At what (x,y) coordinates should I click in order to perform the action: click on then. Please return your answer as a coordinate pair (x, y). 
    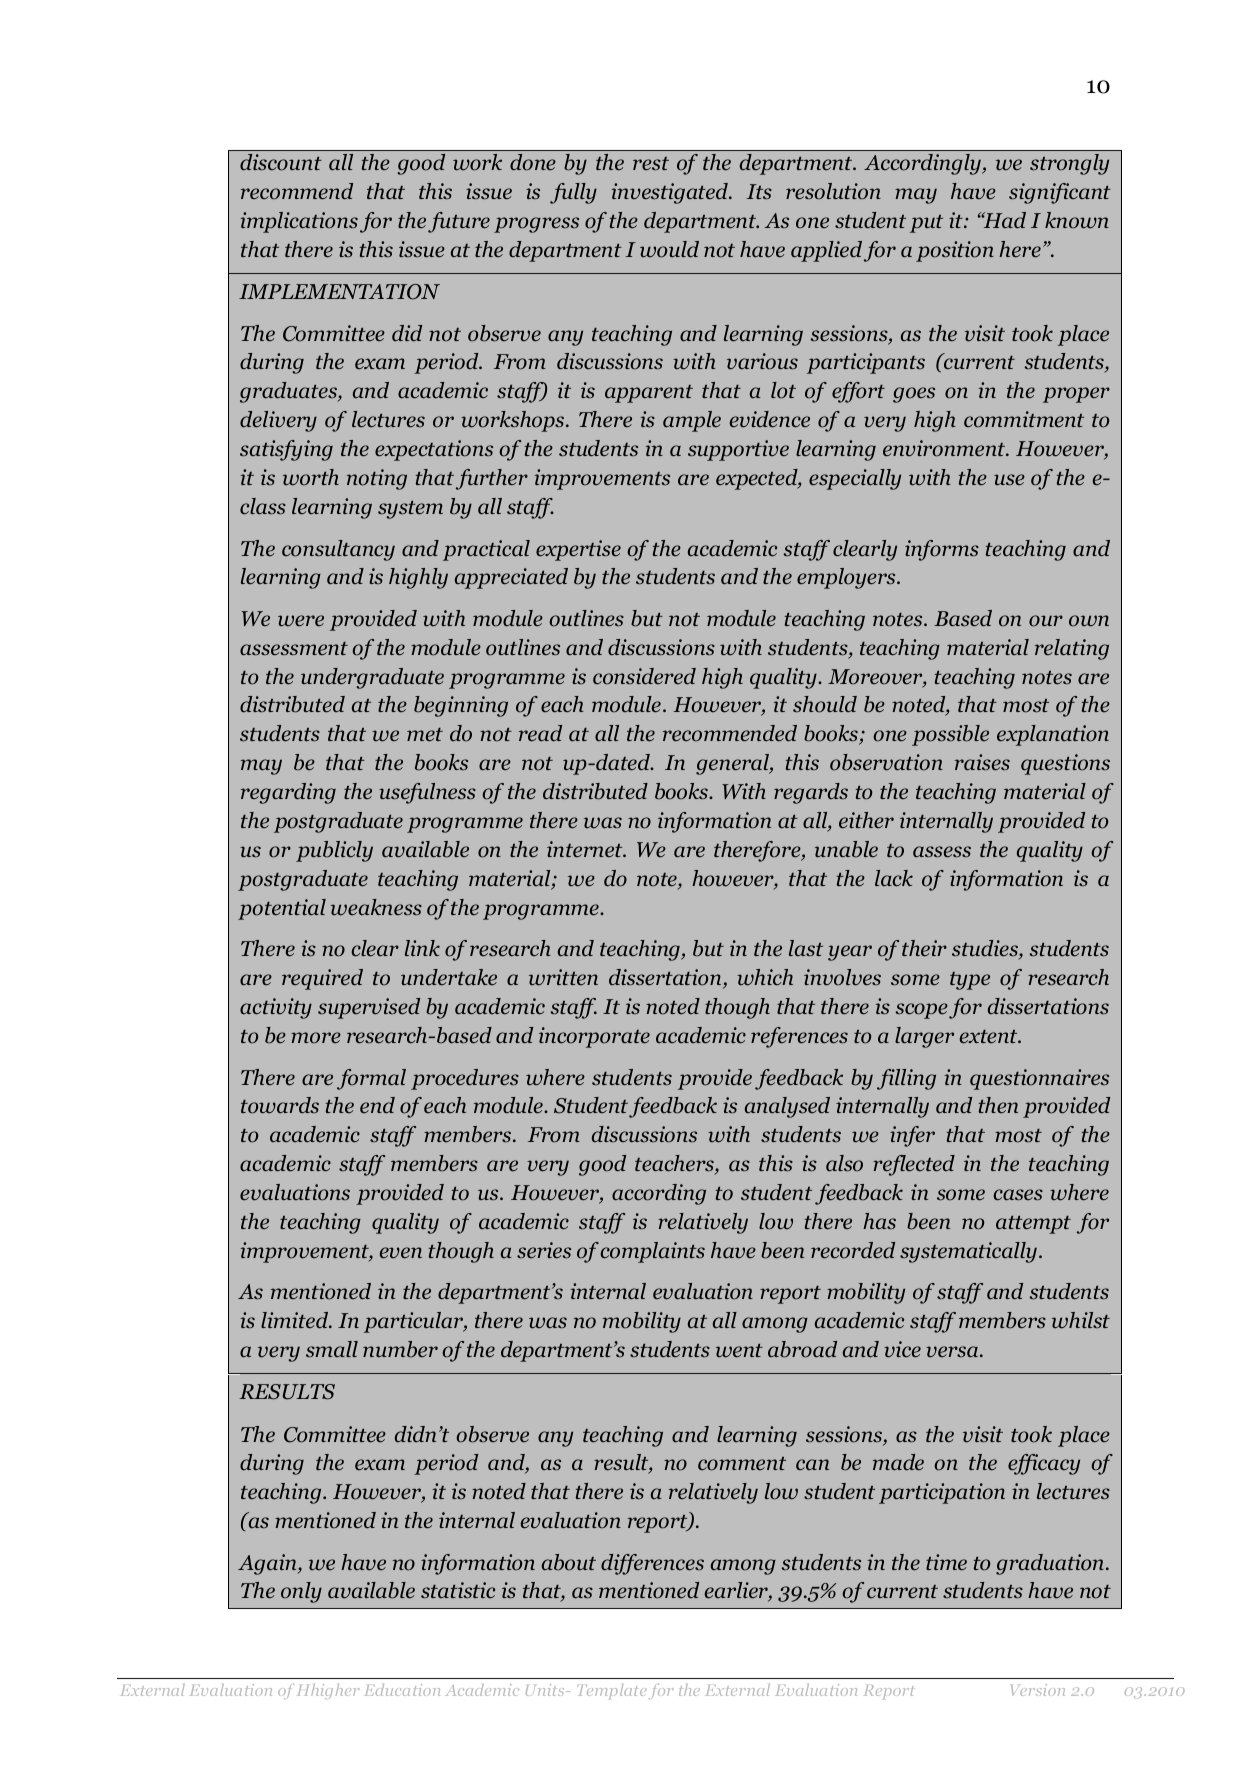
    Looking at the image, I should click on (998, 1105).
